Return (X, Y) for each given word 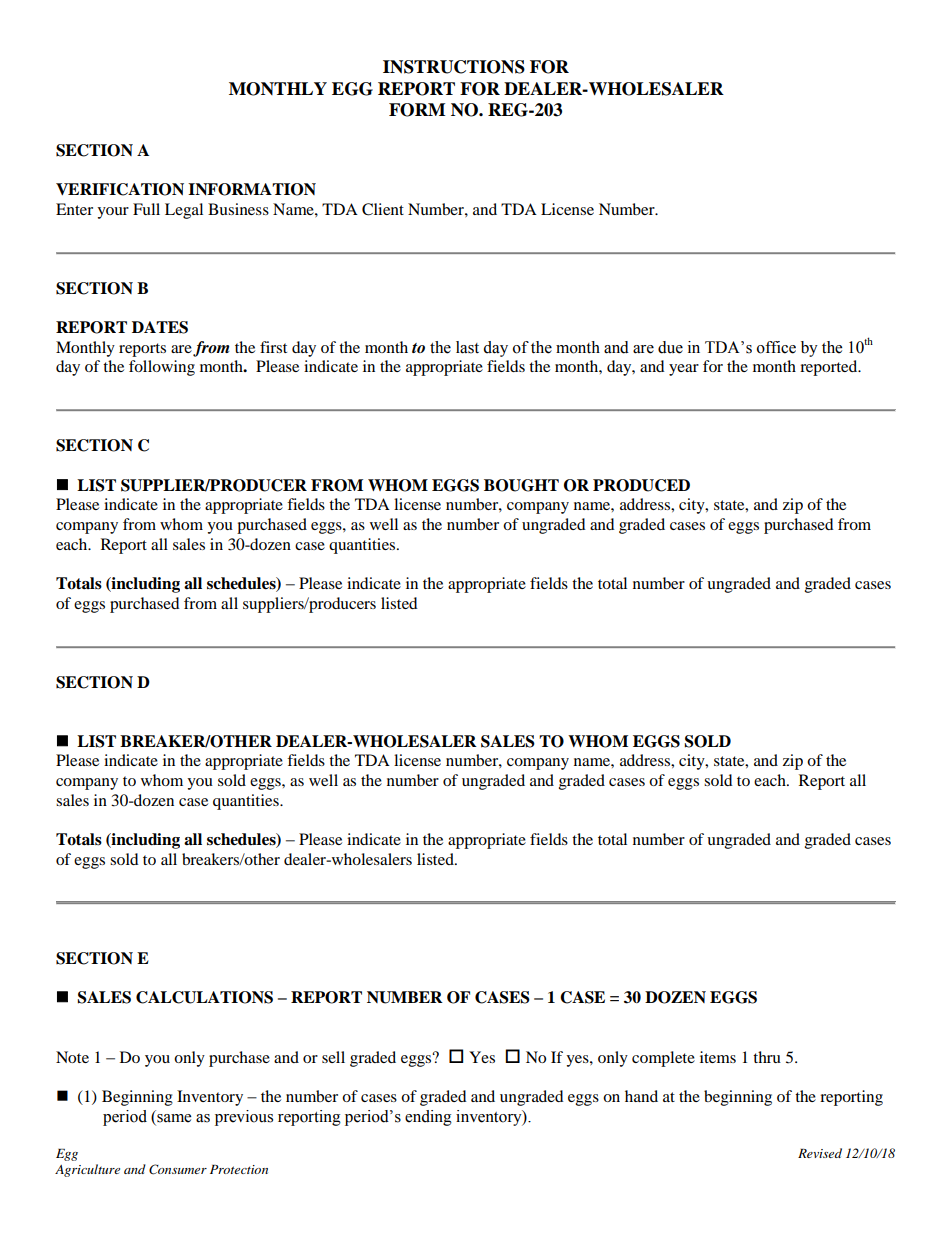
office (776, 347)
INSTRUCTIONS (454, 67)
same (174, 1118)
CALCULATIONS (204, 997)
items (718, 1057)
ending (428, 1118)
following (162, 368)
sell (333, 1057)
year (684, 370)
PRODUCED (641, 485)
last (467, 347)
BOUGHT (521, 485)
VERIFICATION (120, 189)
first (273, 347)
